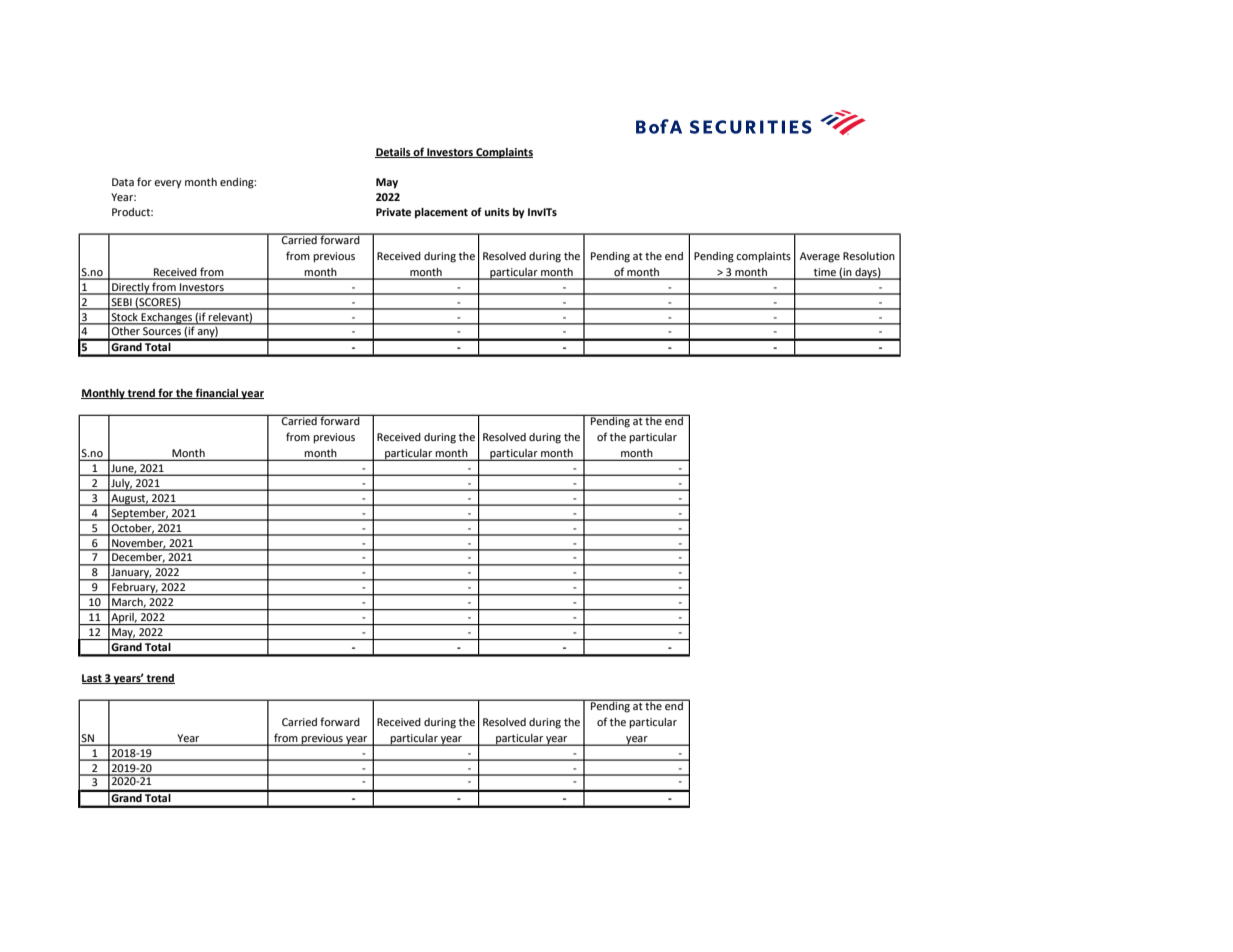 Image resolution: width=1233 pixels, height=952 pixels. Describe the element at coordinates (123, 182) in the image. I see `Data` at that location.
